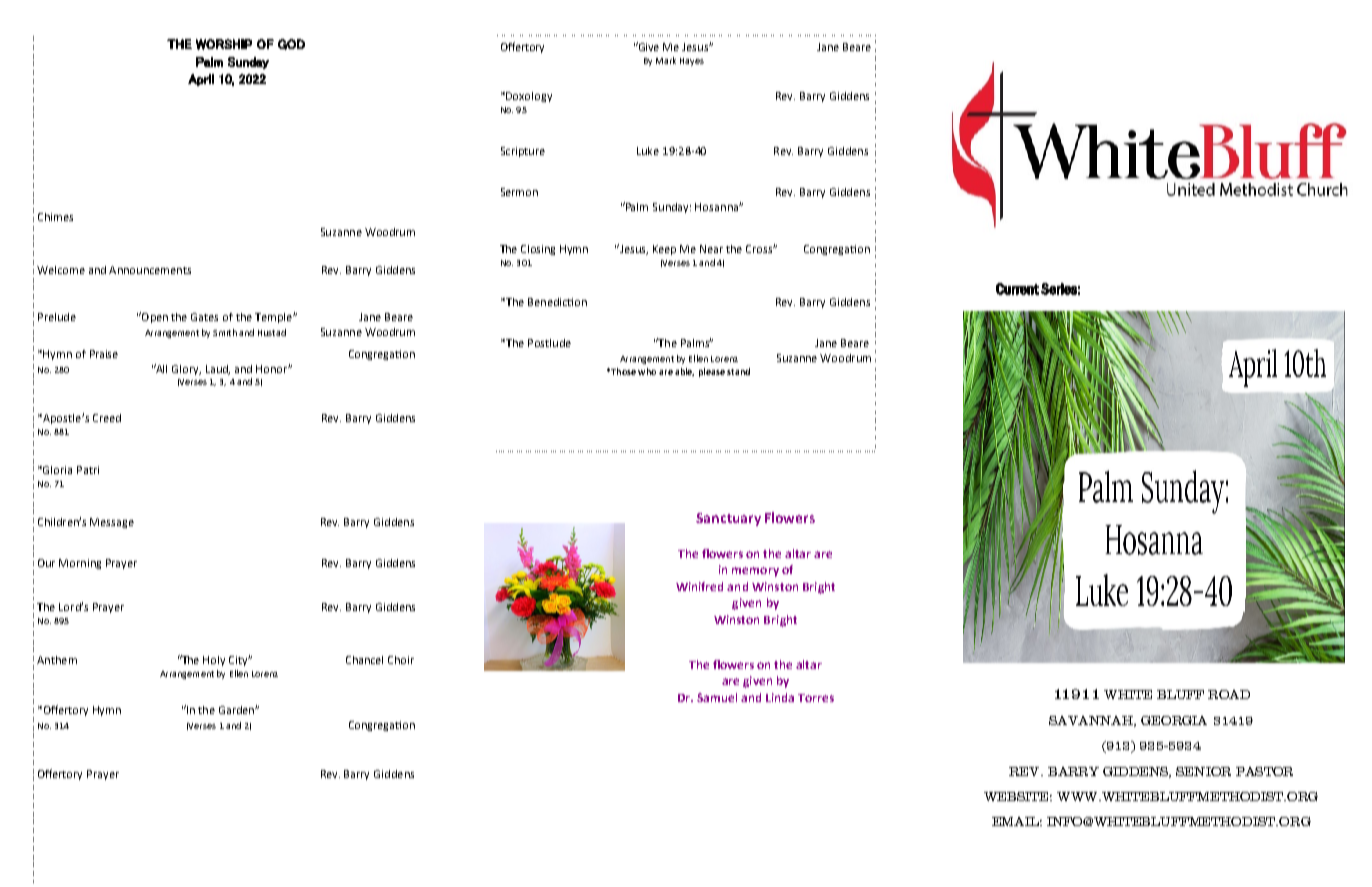  Describe the element at coordinates (728, 519) in the screenshot. I see `Sanctuary` at that location.
